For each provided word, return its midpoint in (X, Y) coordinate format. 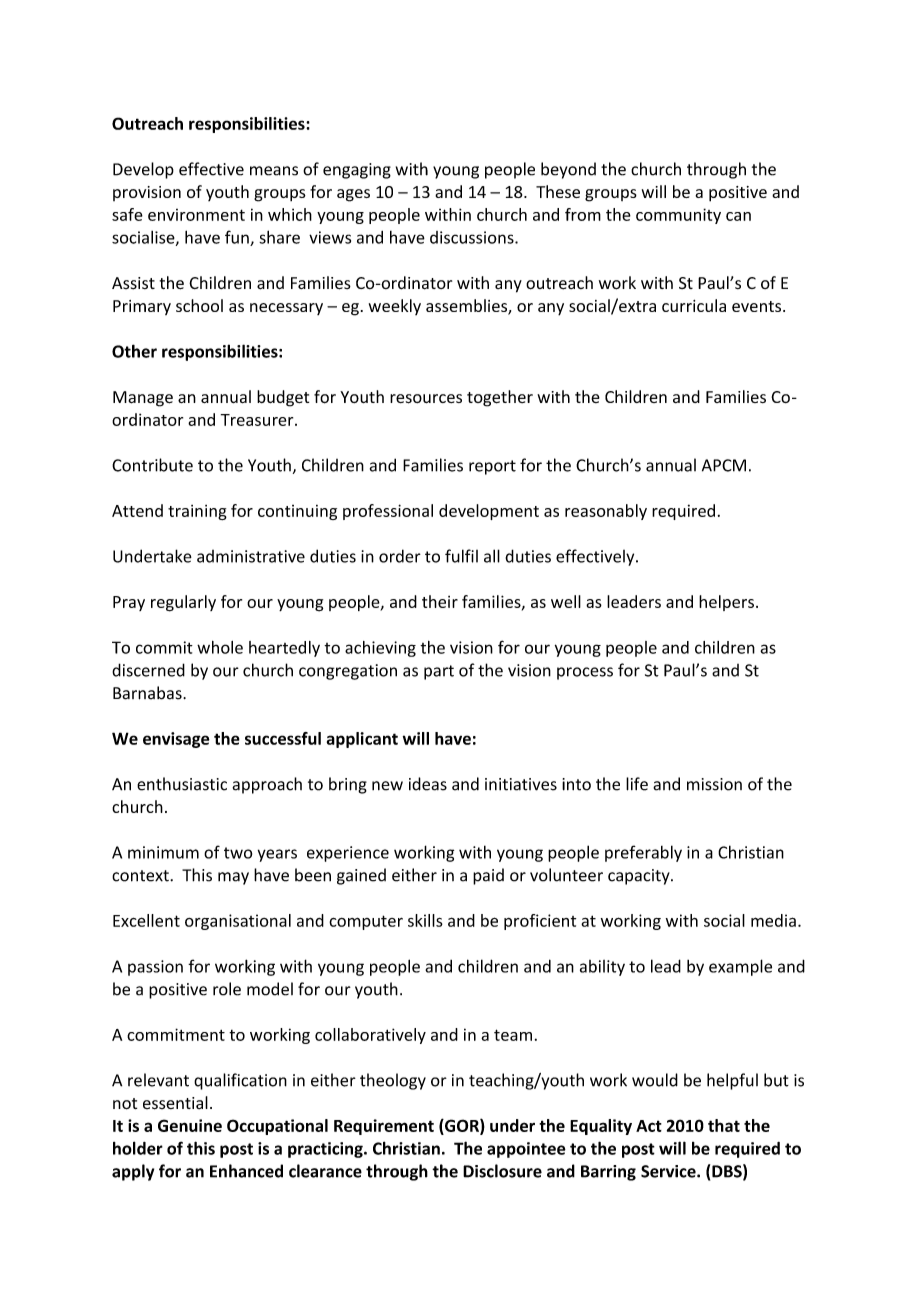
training (197, 512)
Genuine (190, 1125)
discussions (473, 237)
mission (714, 784)
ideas (428, 784)
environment (196, 215)
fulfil (461, 556)
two (238, 853)
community (678, 216)
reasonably (606, 512)
